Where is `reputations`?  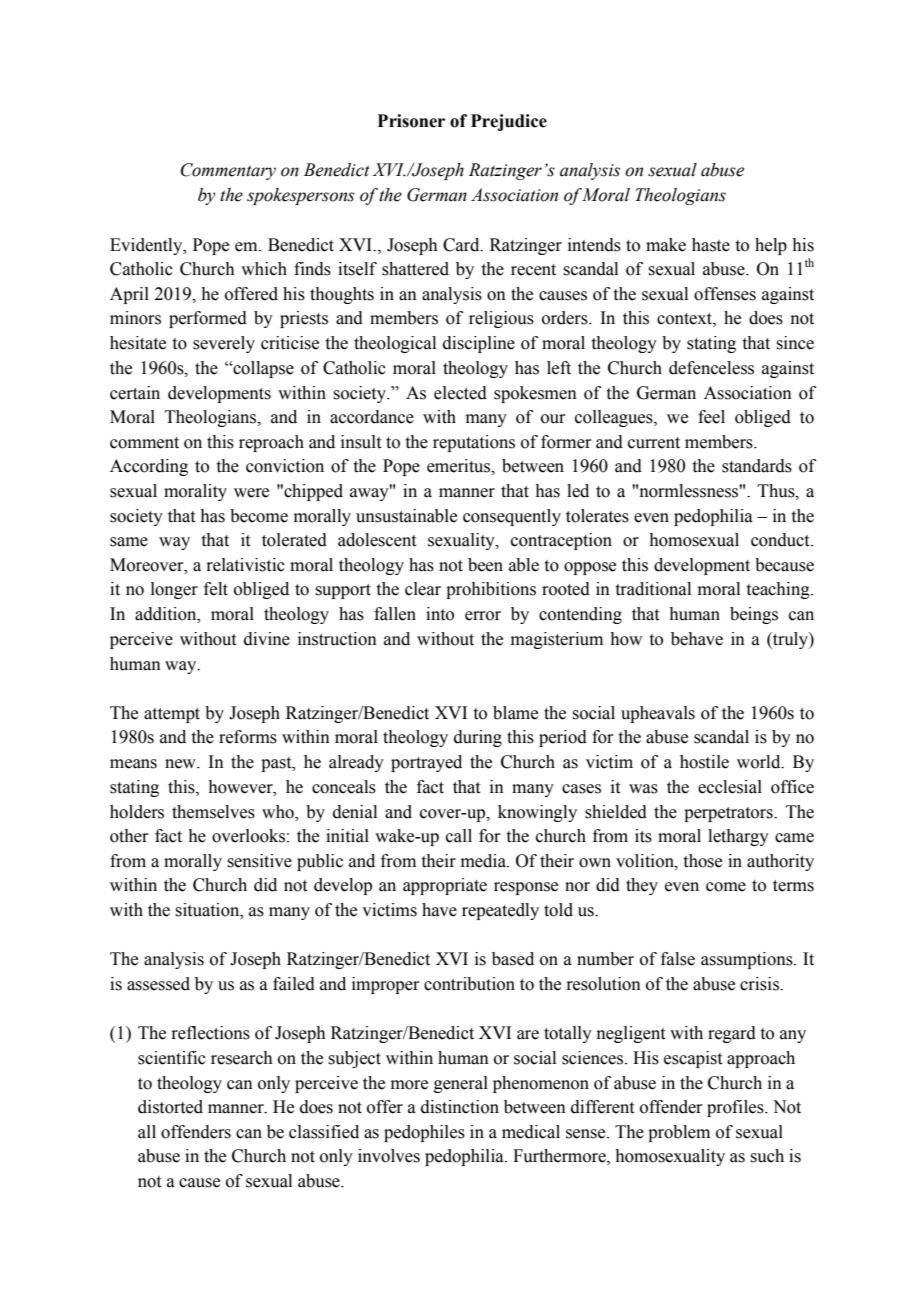 reputations is located at coordinates (474, 443).
